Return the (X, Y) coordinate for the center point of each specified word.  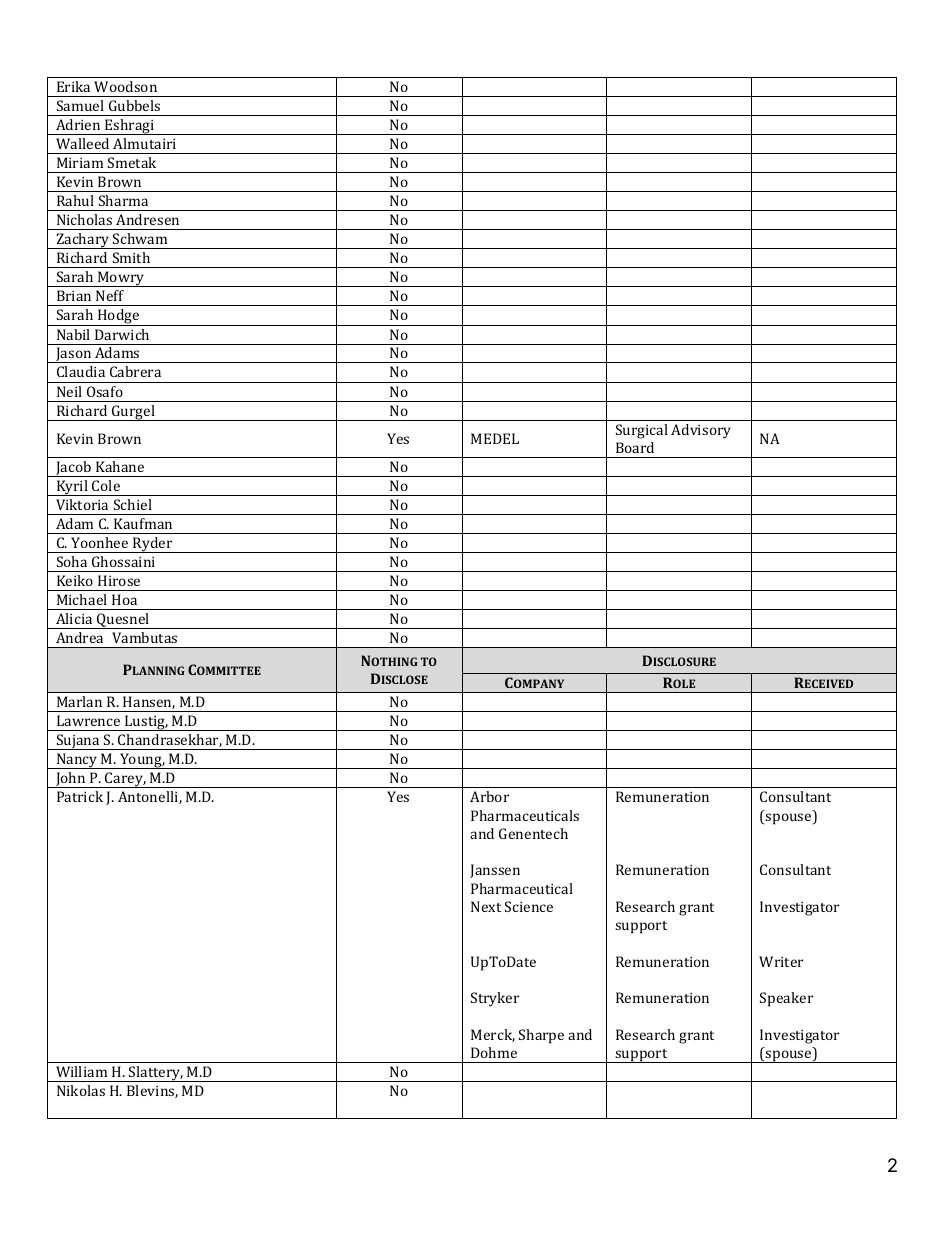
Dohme (494, 1052)
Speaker (786, 999)
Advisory (701, 431)
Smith (131, 257)
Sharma (123, 200)
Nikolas (81, 1090)
